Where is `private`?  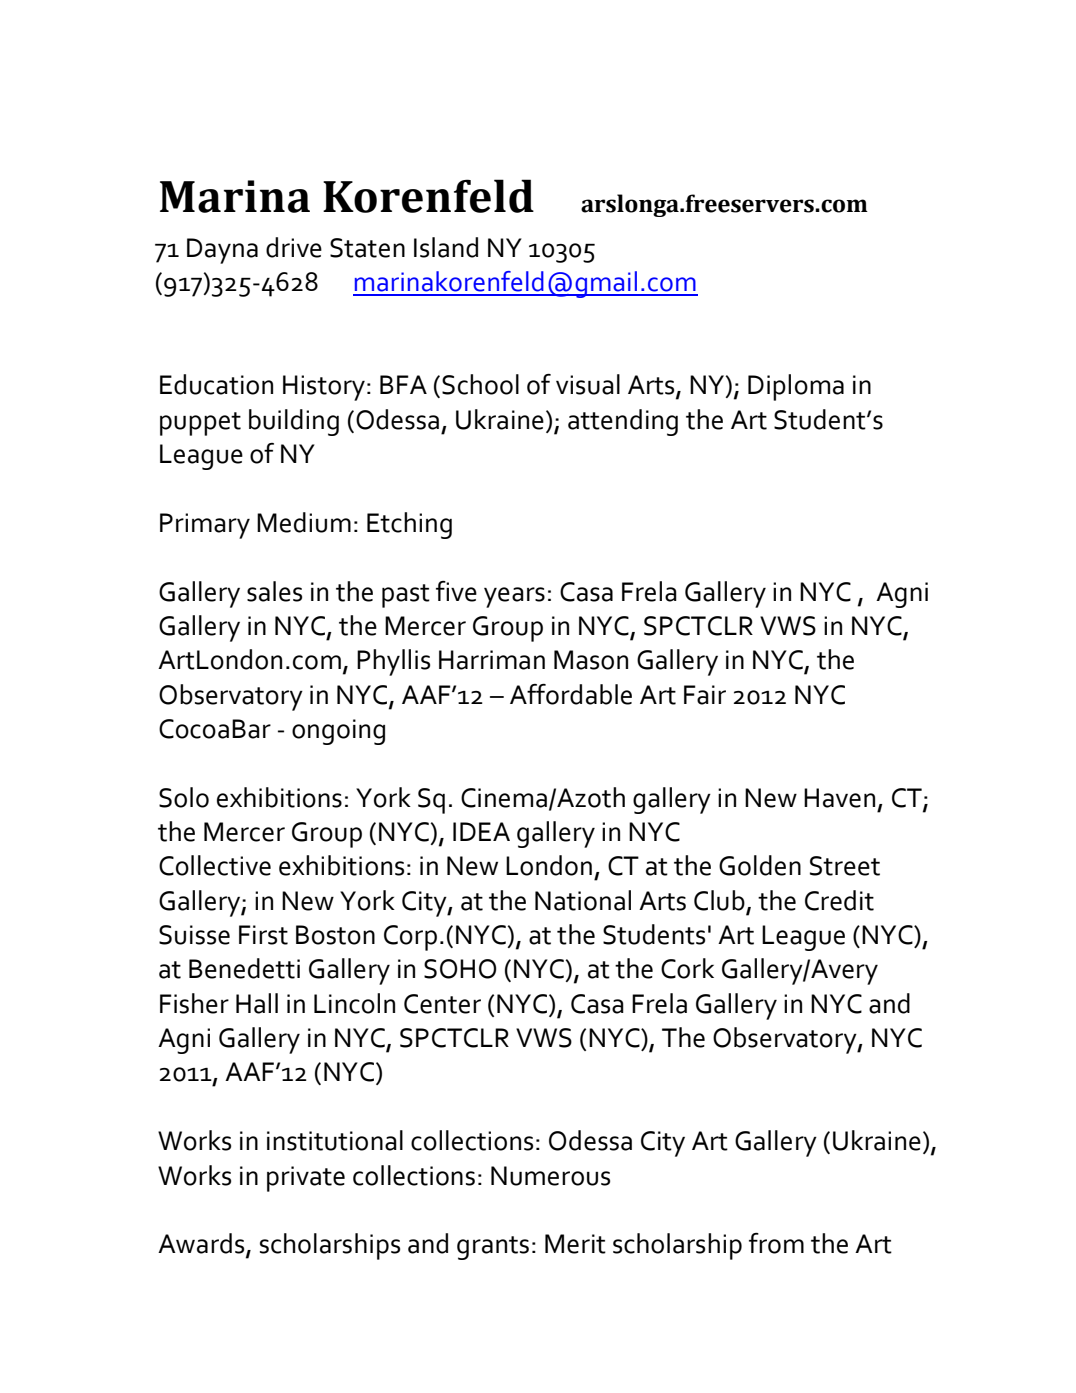
private is located at coordinates (306, 1179).
